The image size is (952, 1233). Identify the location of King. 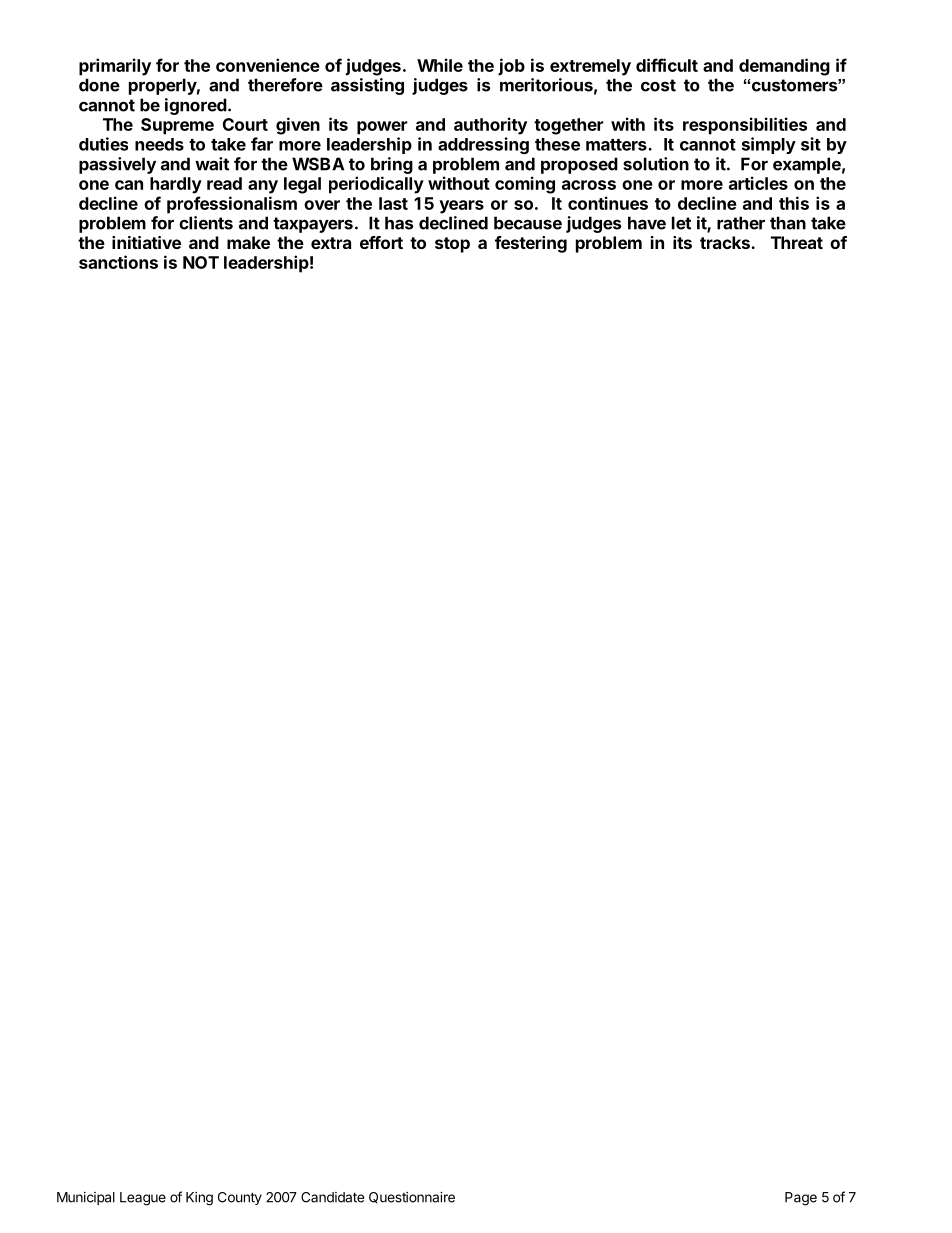
(199, 1199).
